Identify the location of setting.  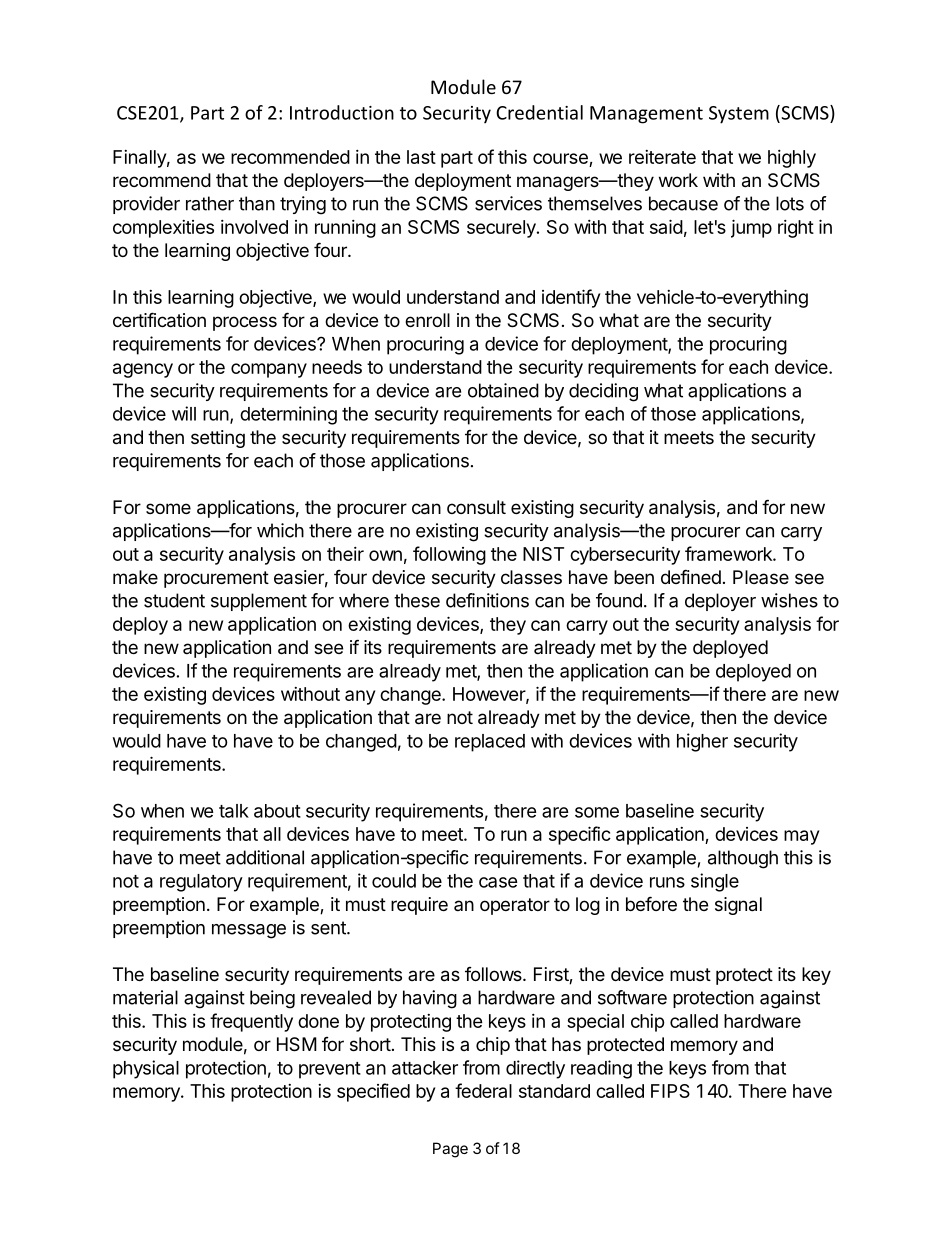
(218, 439).
